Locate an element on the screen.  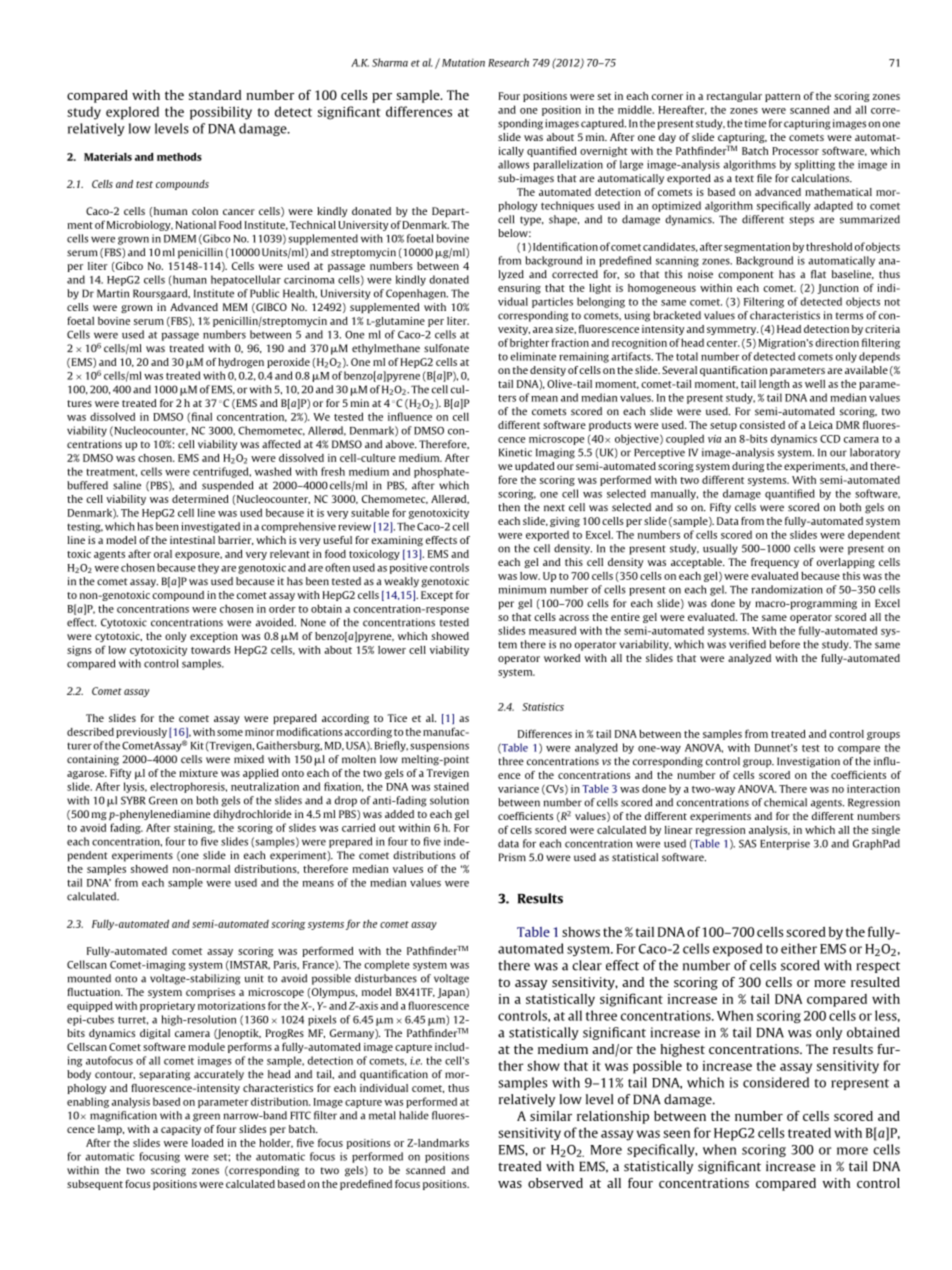
pattern is located at coordinates (782, 97).
